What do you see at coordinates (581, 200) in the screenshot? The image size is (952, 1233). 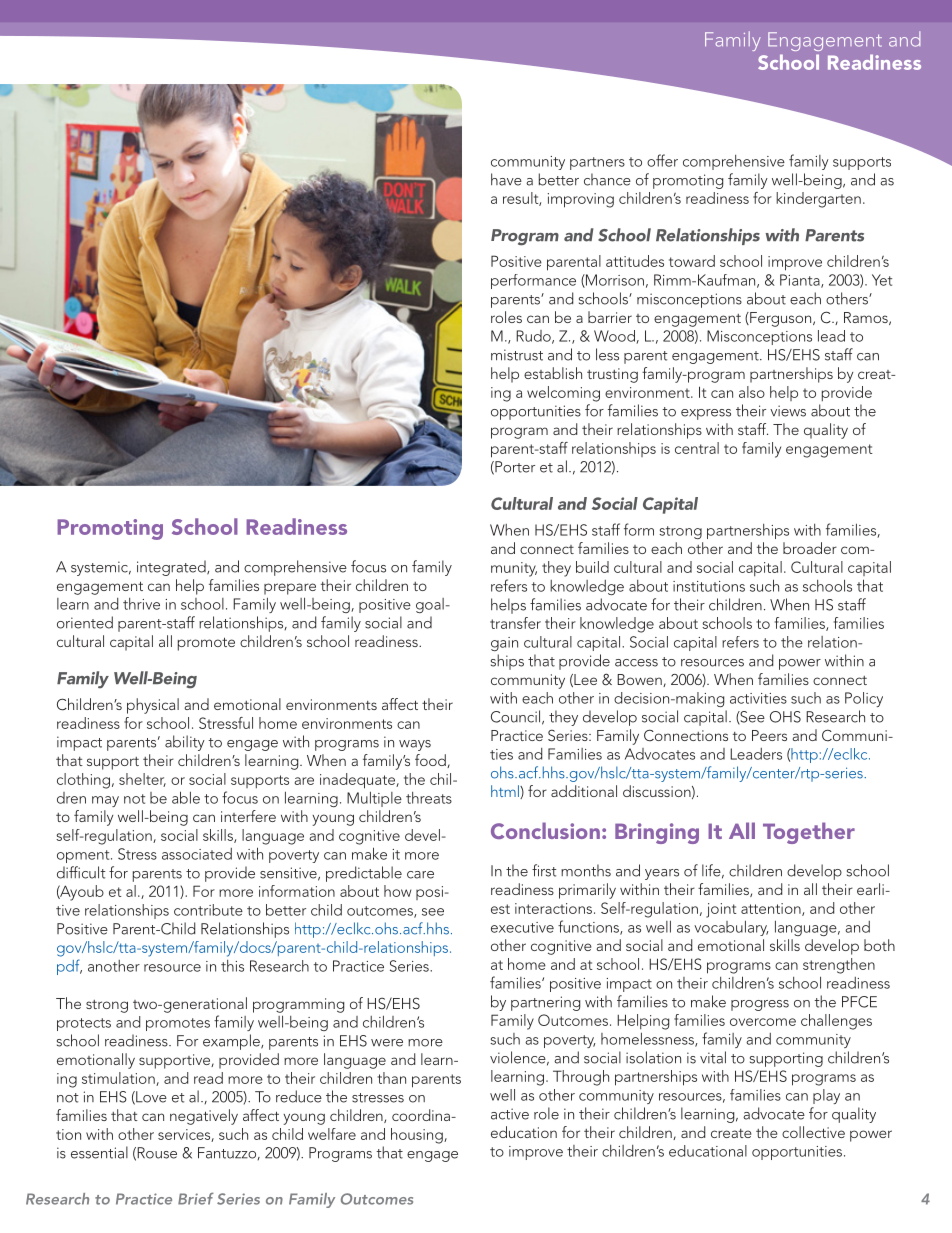 I see `improving` at bounding box center [581, 200].
